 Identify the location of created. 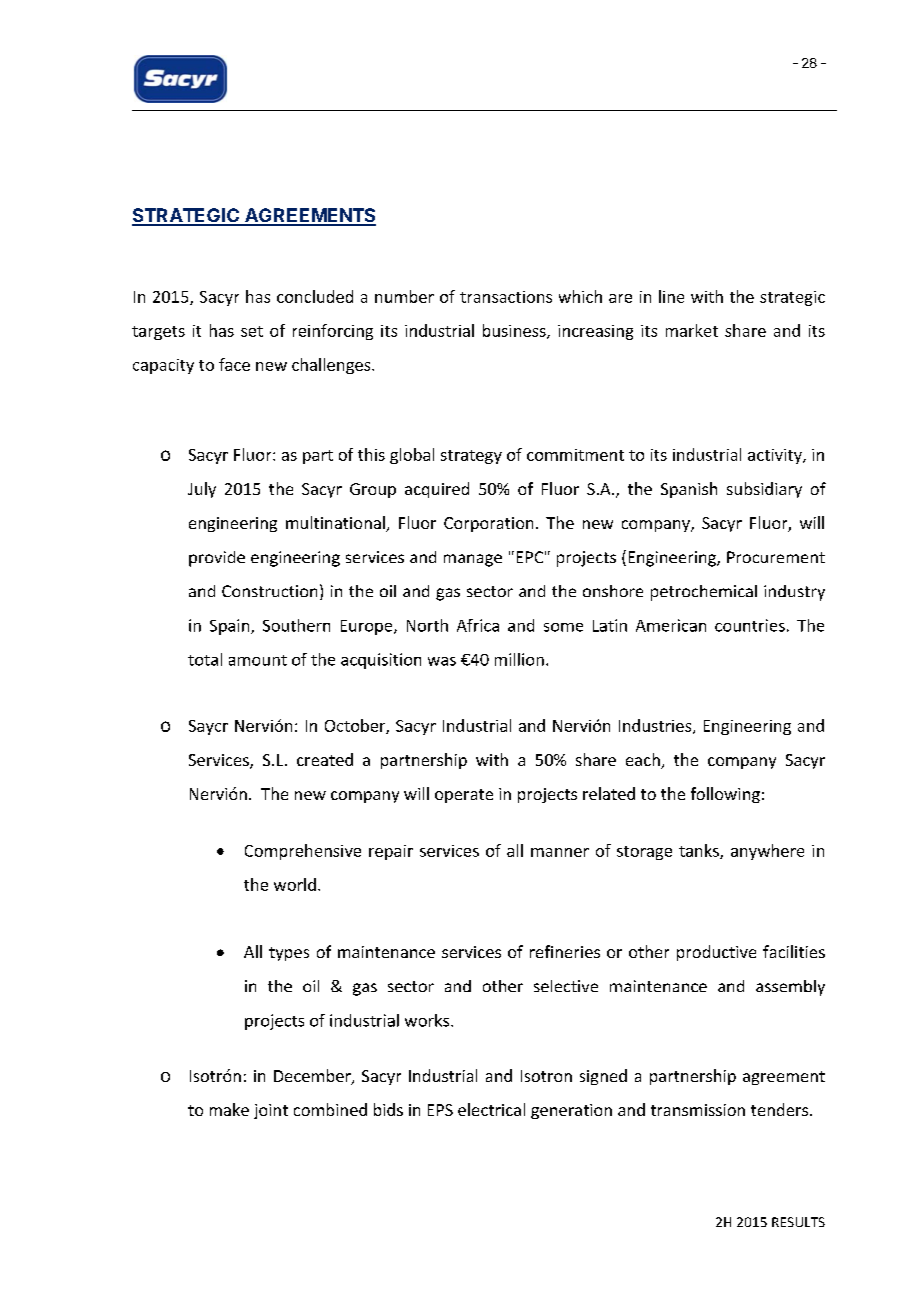
(325, 759).
